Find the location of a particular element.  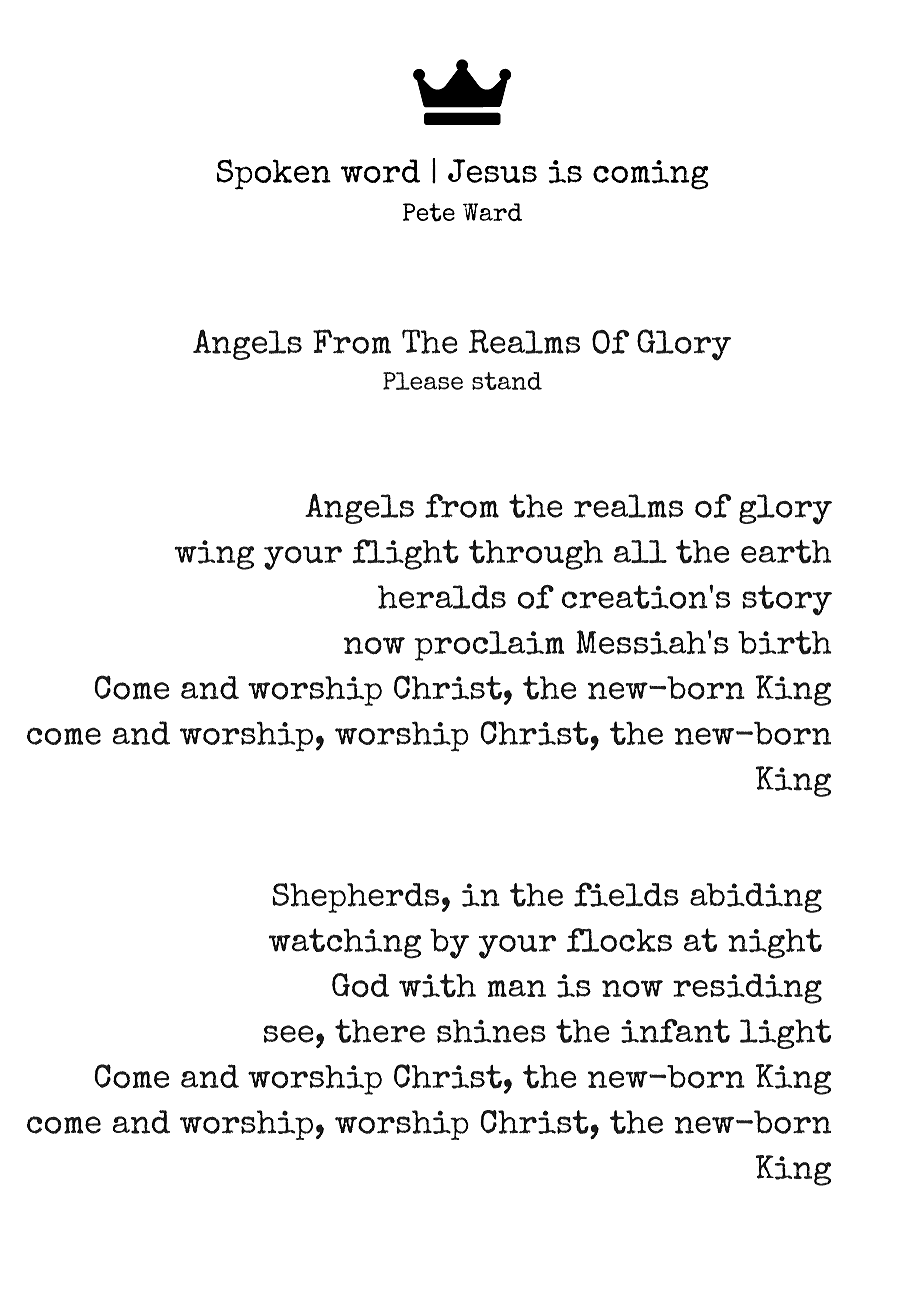

coming is located at coordinates (651, 175).
